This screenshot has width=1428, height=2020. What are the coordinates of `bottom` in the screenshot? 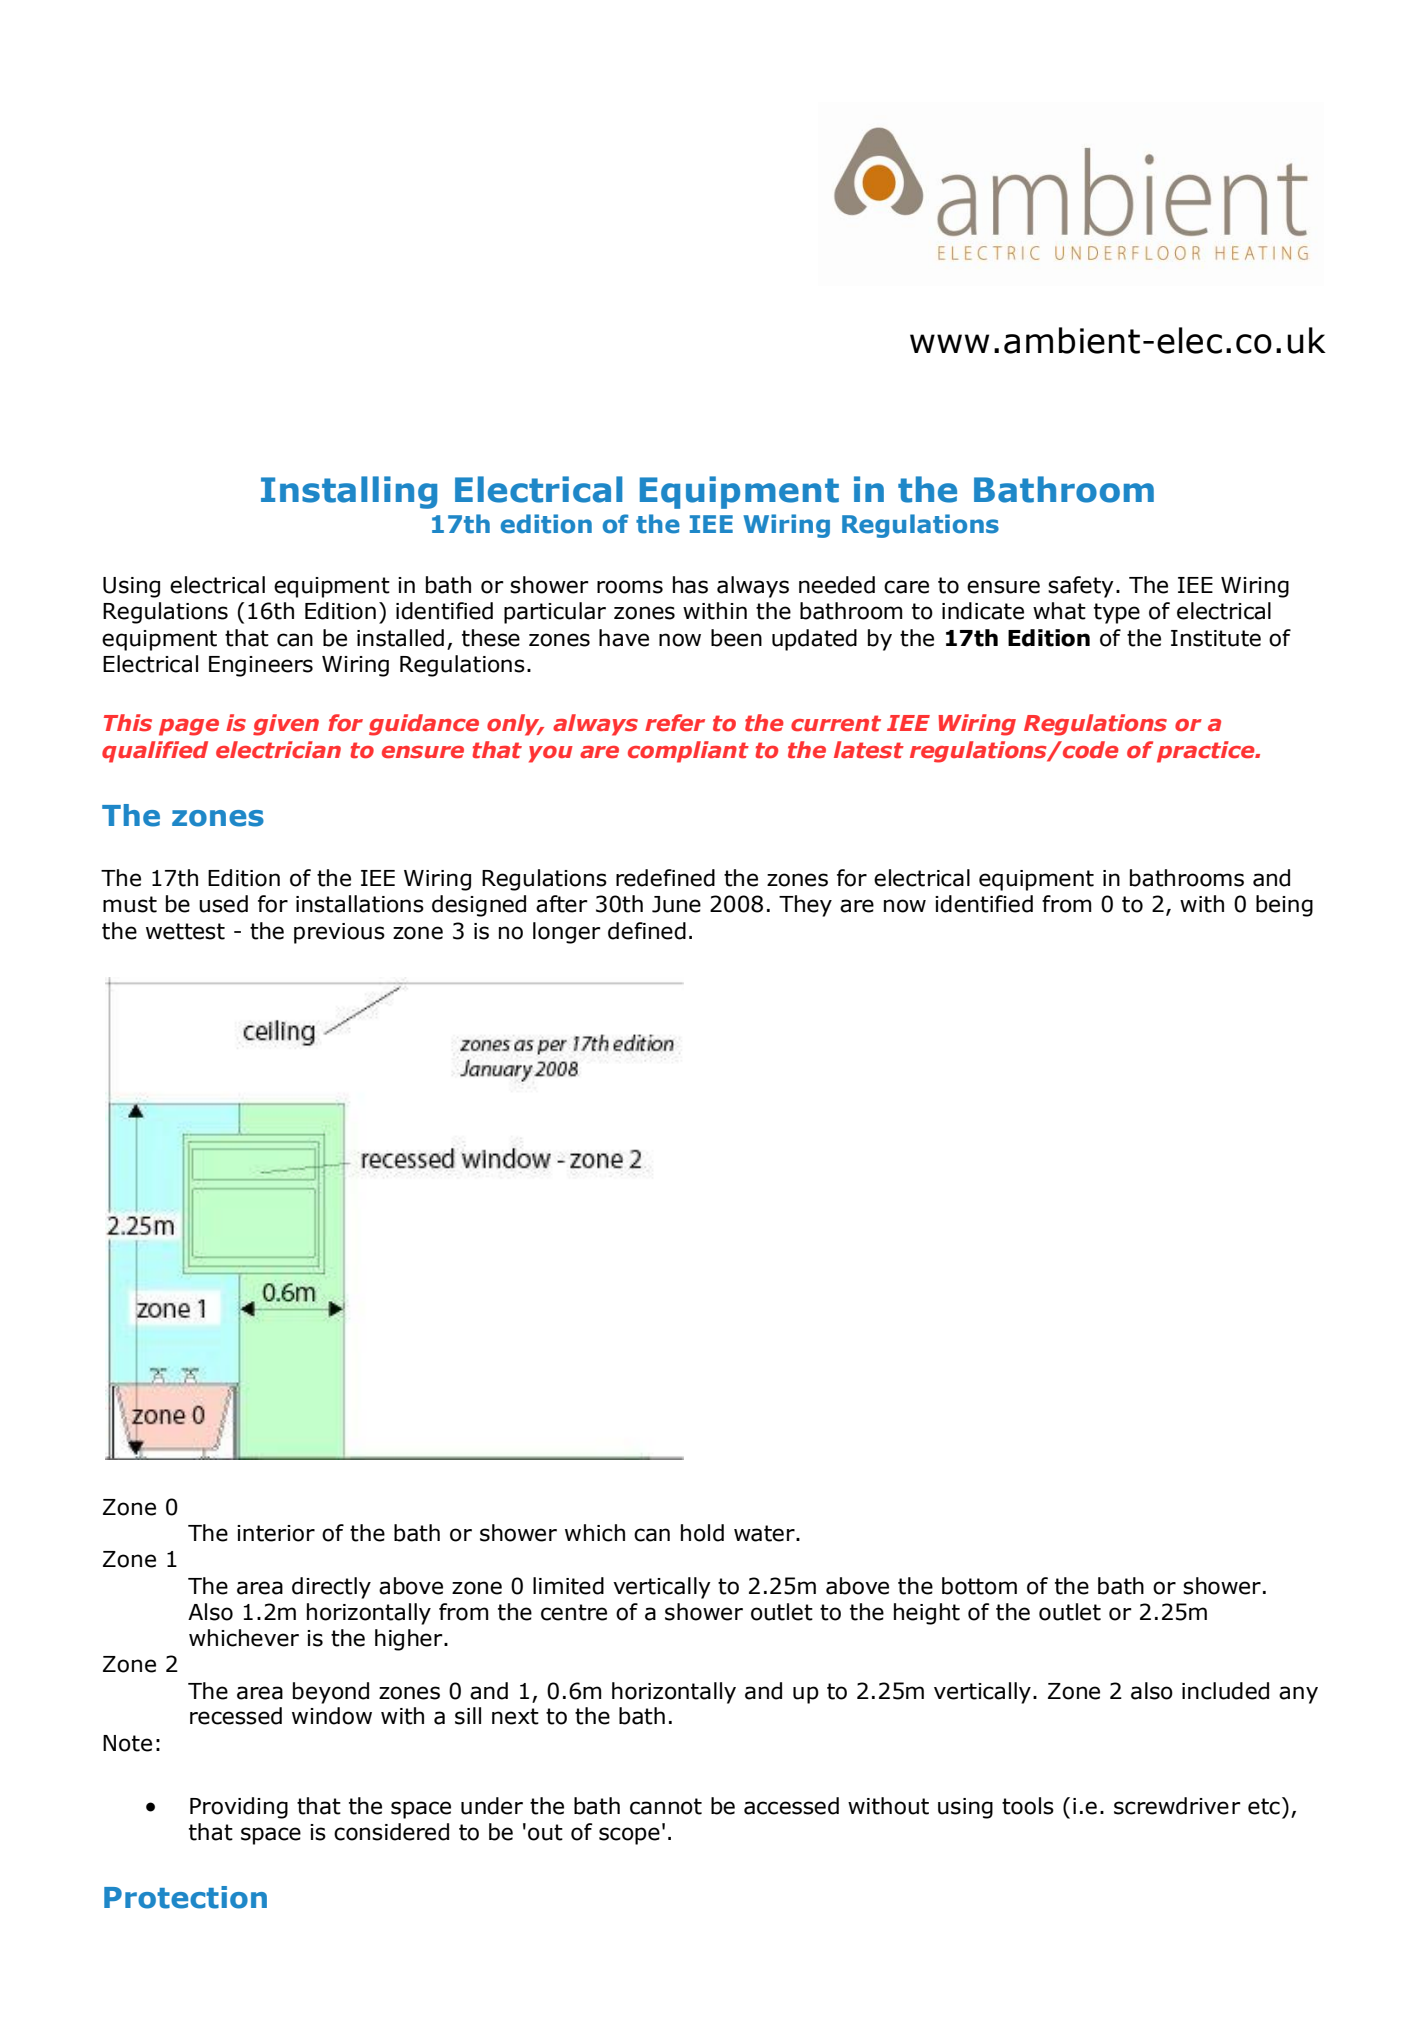 It's located at (979, 1586).
